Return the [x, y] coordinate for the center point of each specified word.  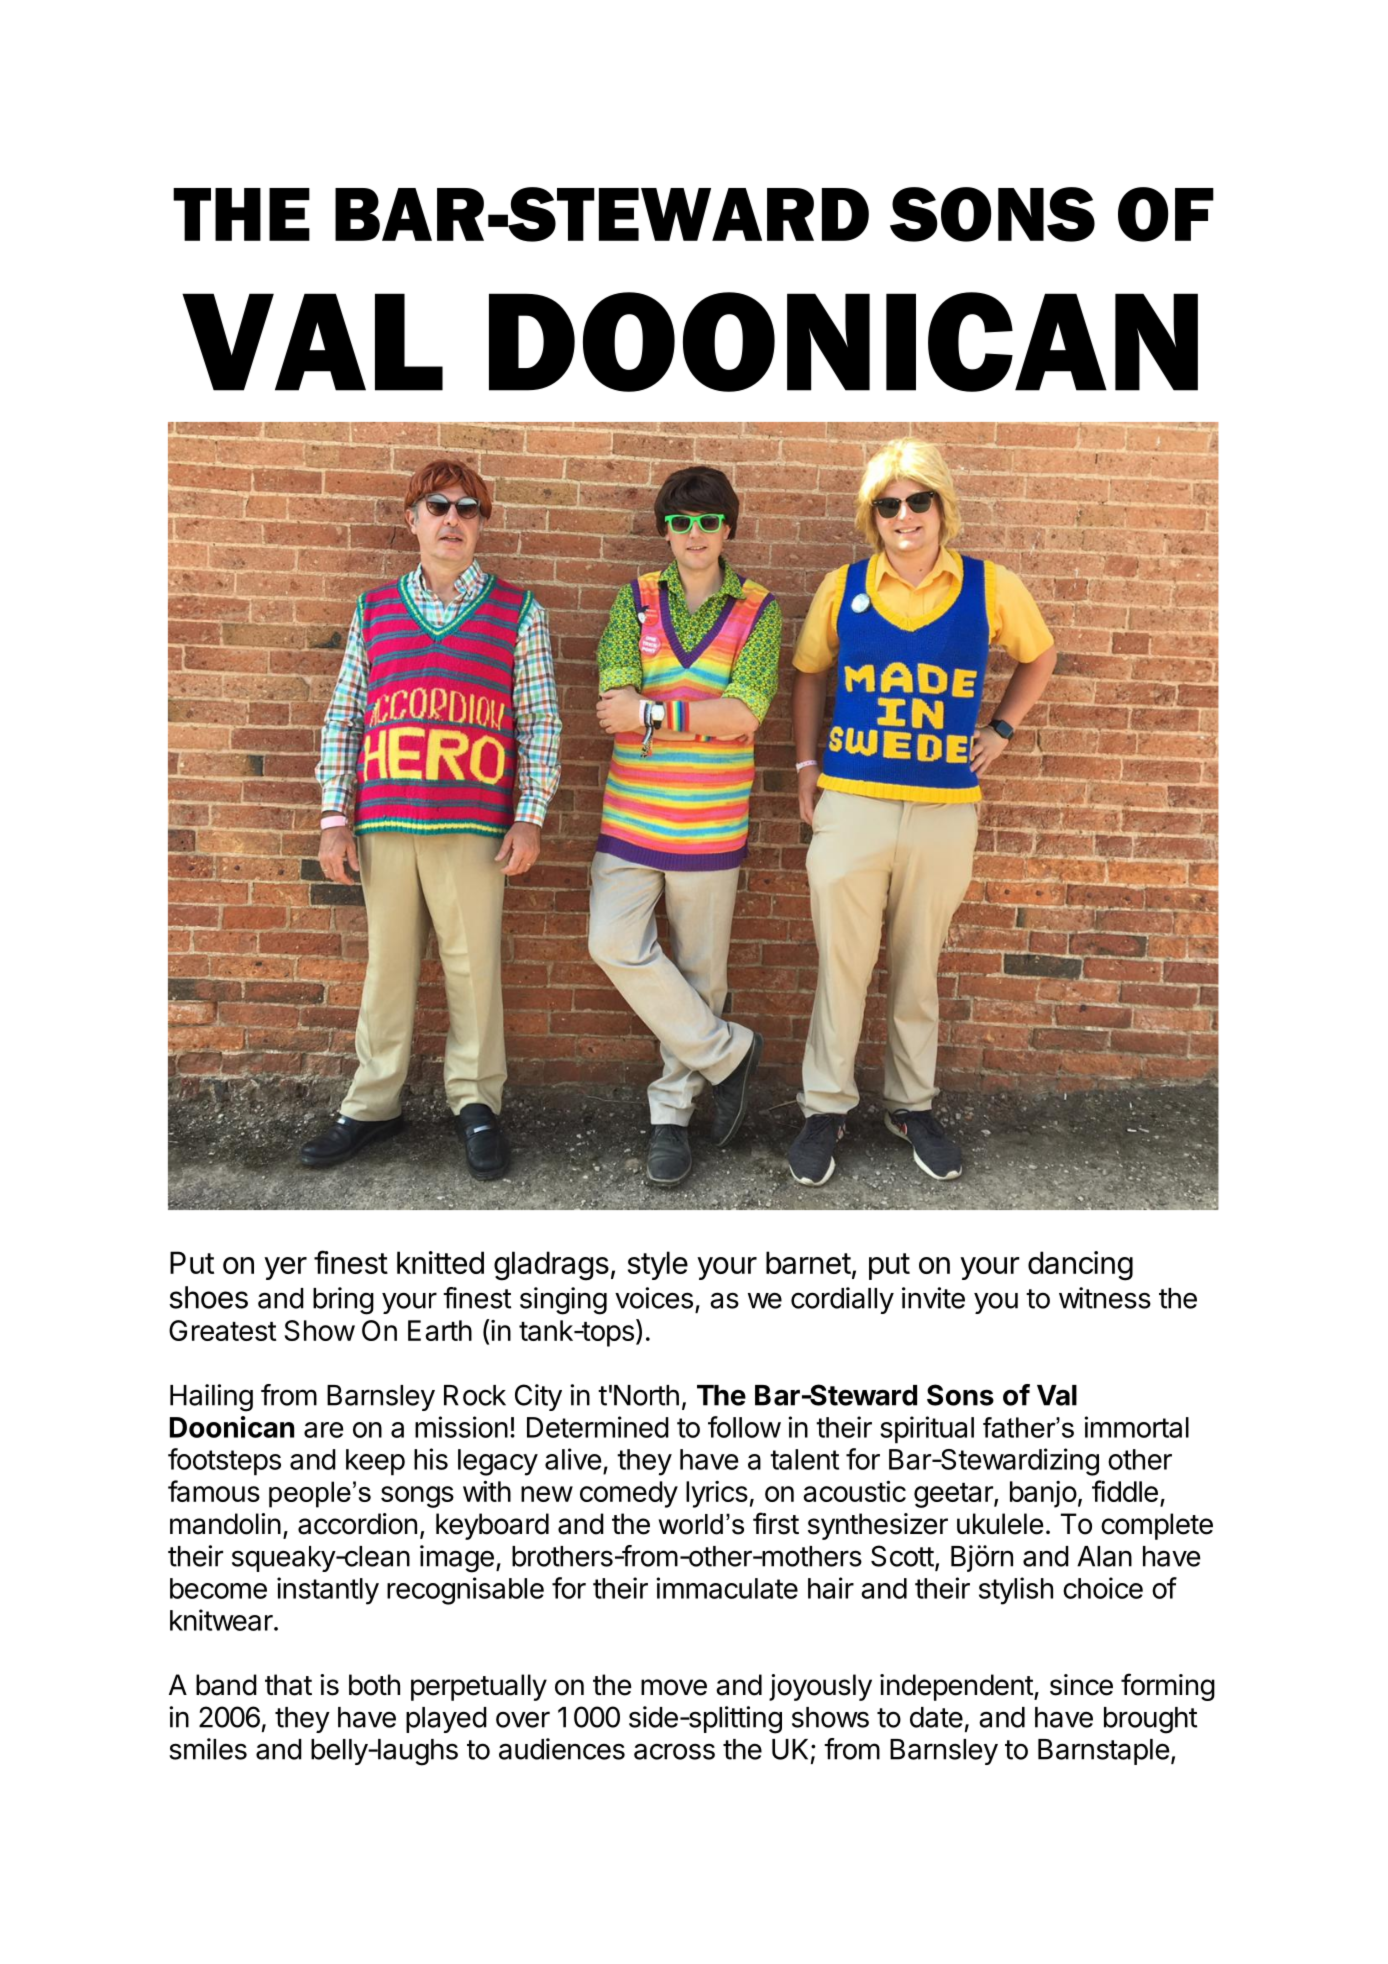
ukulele [1000, 1524]
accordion [357, 1524]
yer [285, 1268]
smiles [208, 1749]
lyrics [717, 1494]
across [674, 1751]
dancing [1080, 1266]
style [658, 1265]
